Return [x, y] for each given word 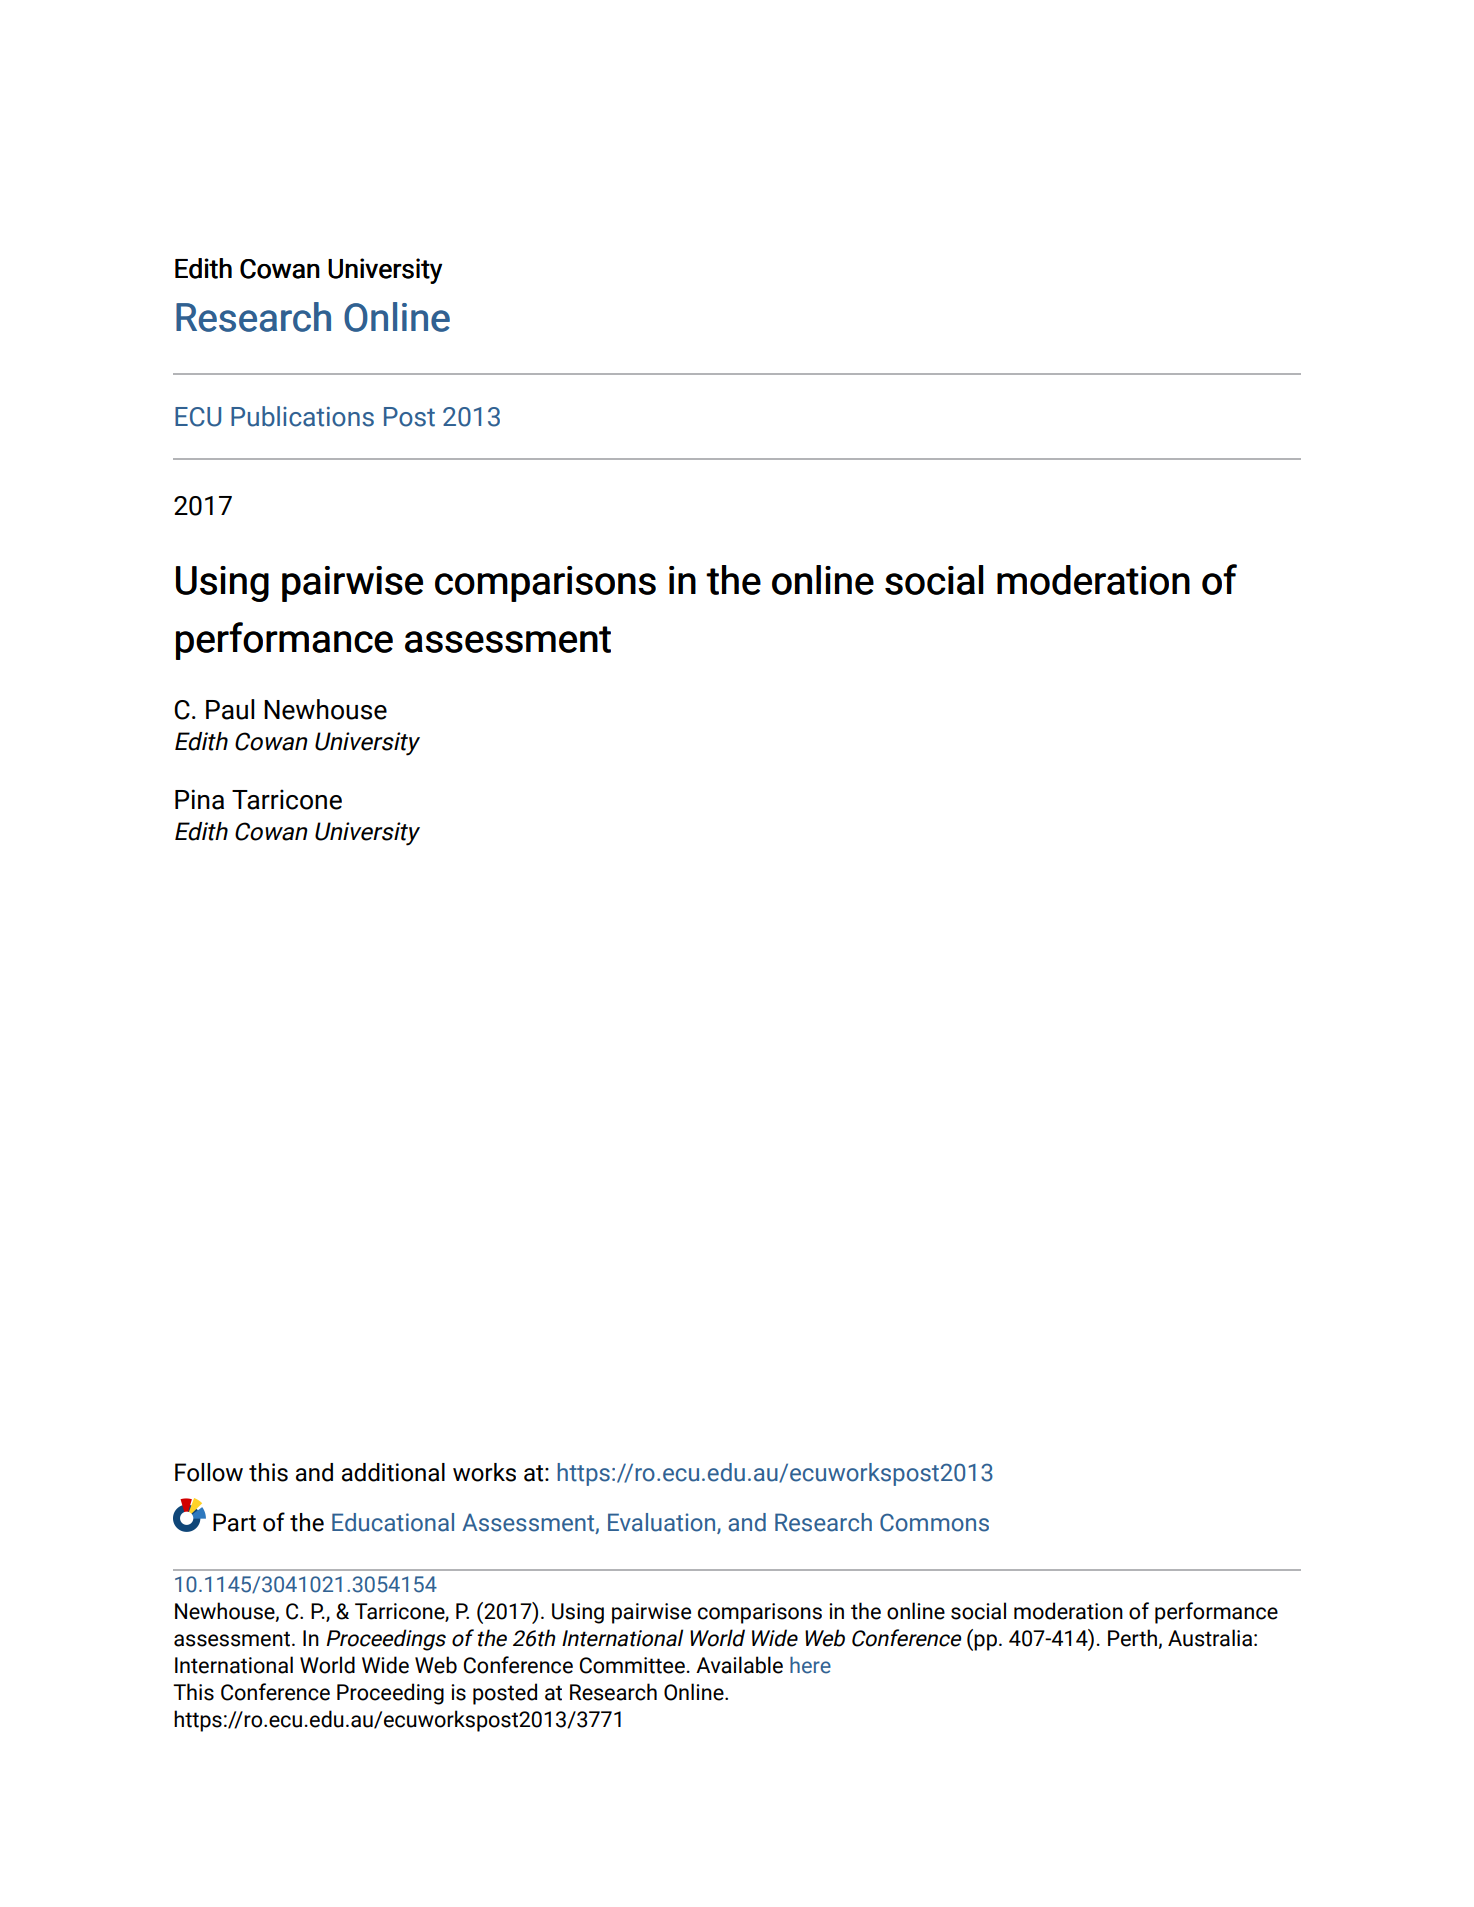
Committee [632, 1665]
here [810, 1665]
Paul [230, 709]
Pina [199, 799]
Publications [302, 416]
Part [234, 1522]
